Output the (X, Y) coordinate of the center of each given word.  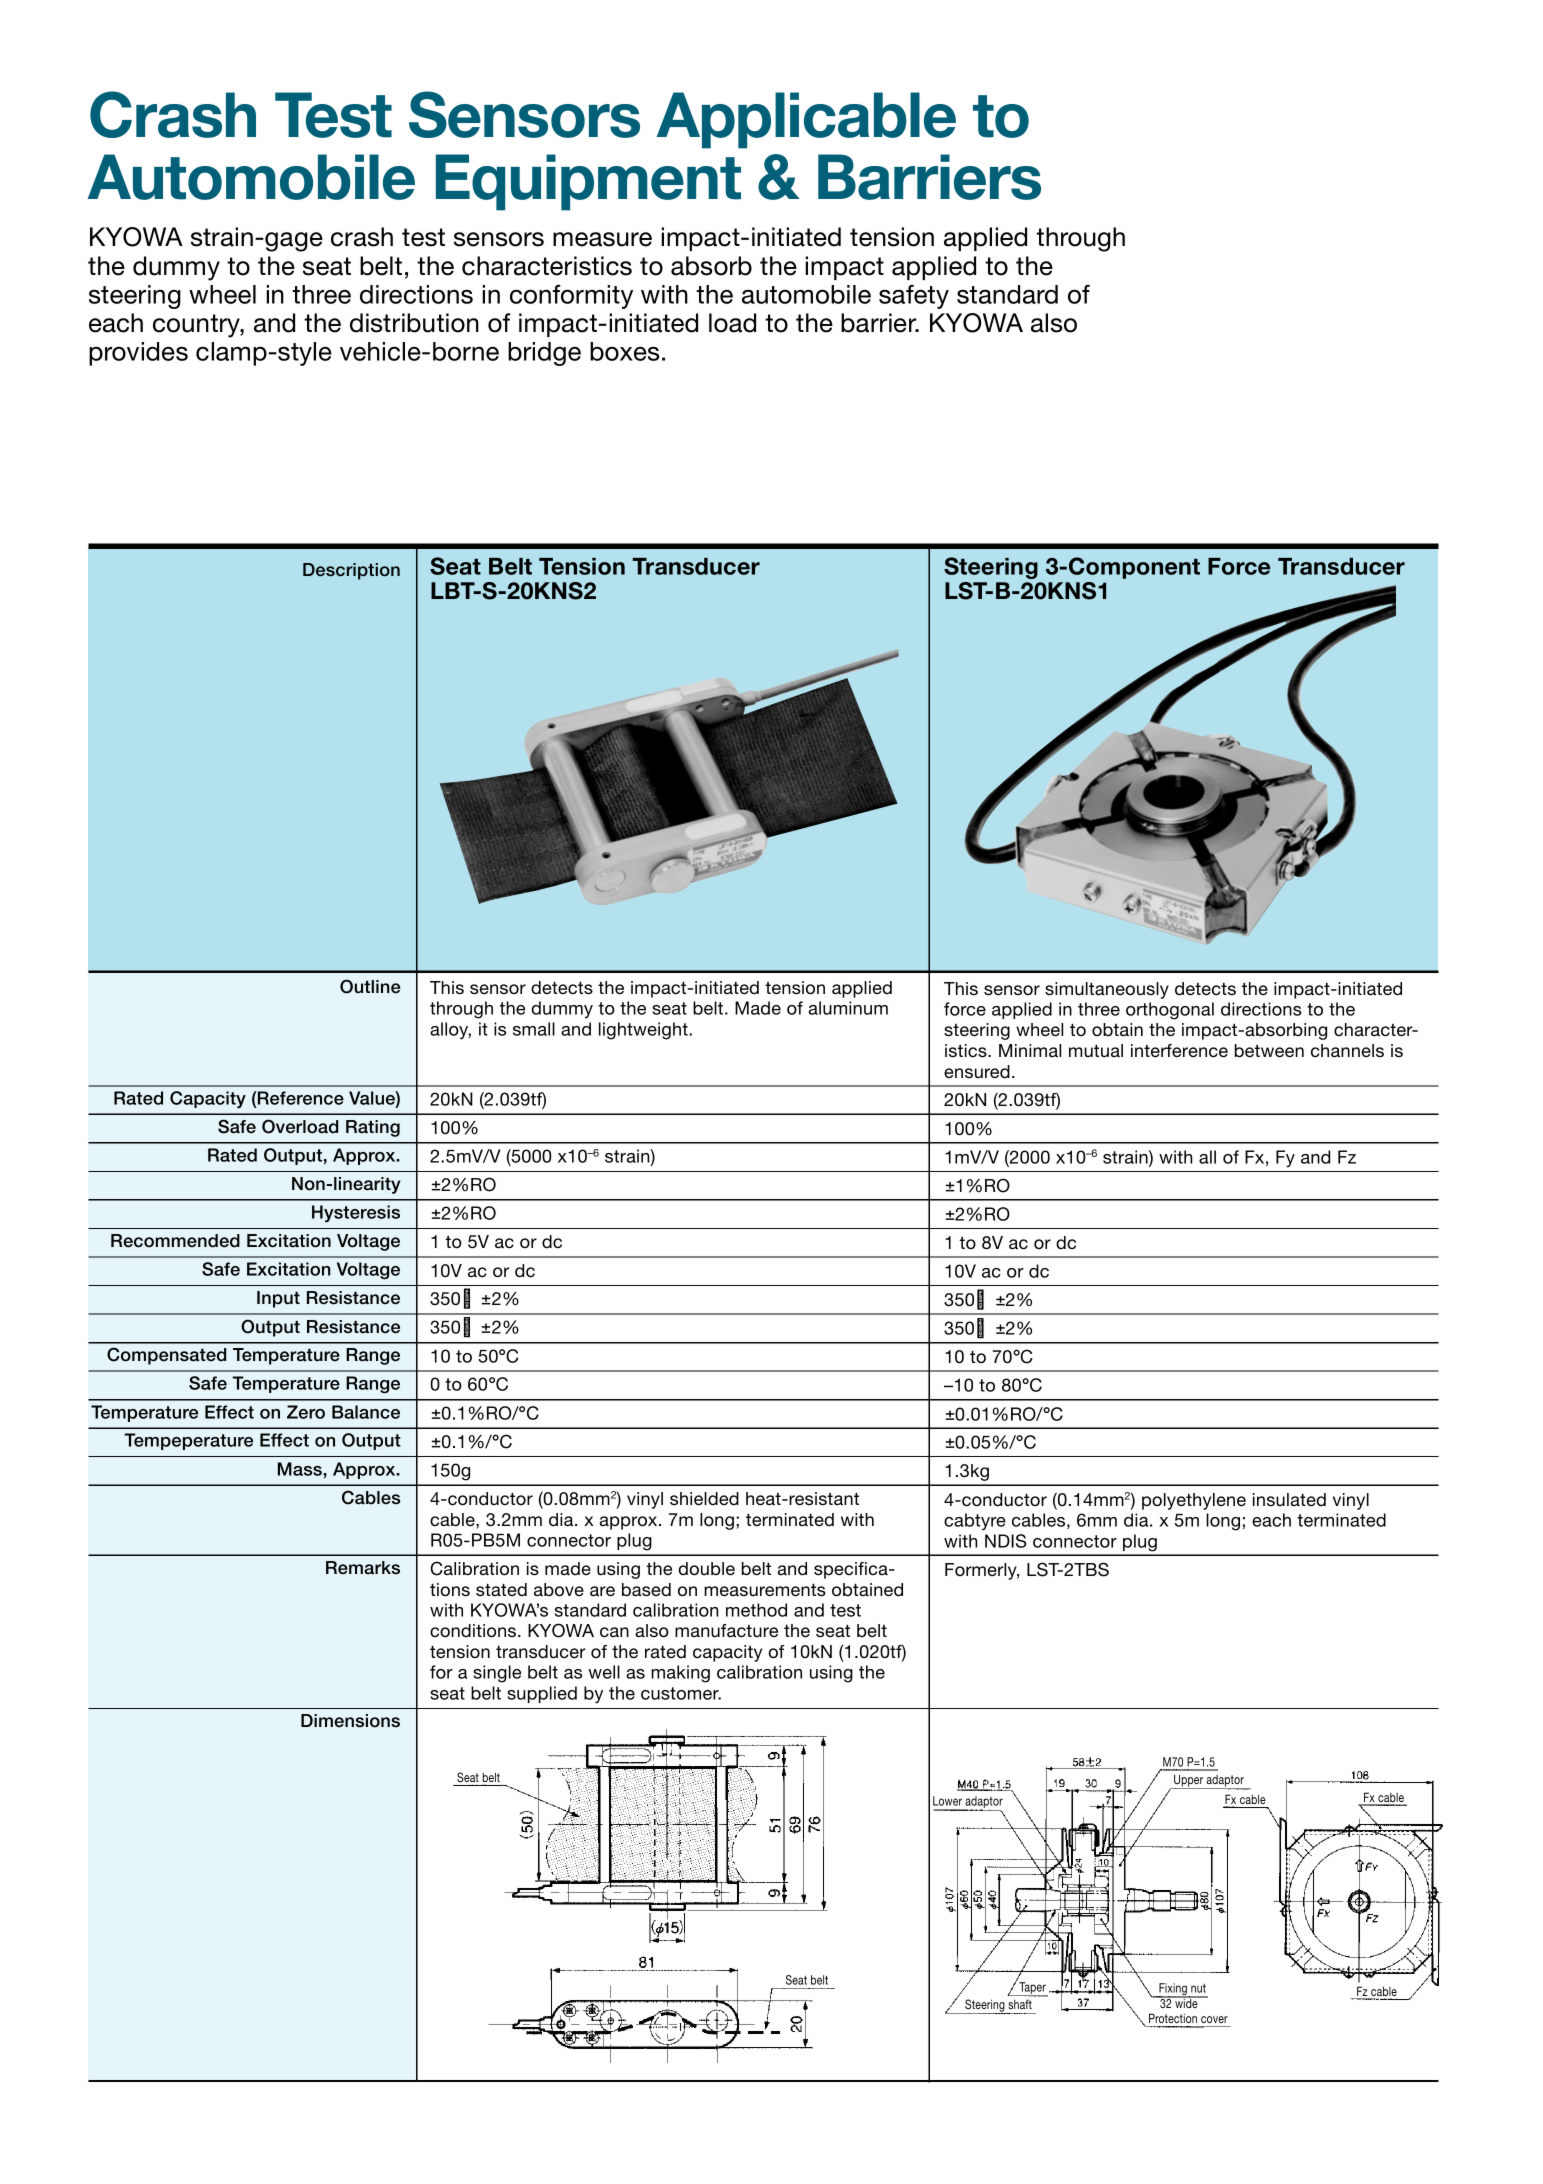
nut (1198, 1988)
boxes (624, 351)
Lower (947, 1801)
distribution (414, 323)
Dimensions (350, 1721)
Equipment (588, 182)
